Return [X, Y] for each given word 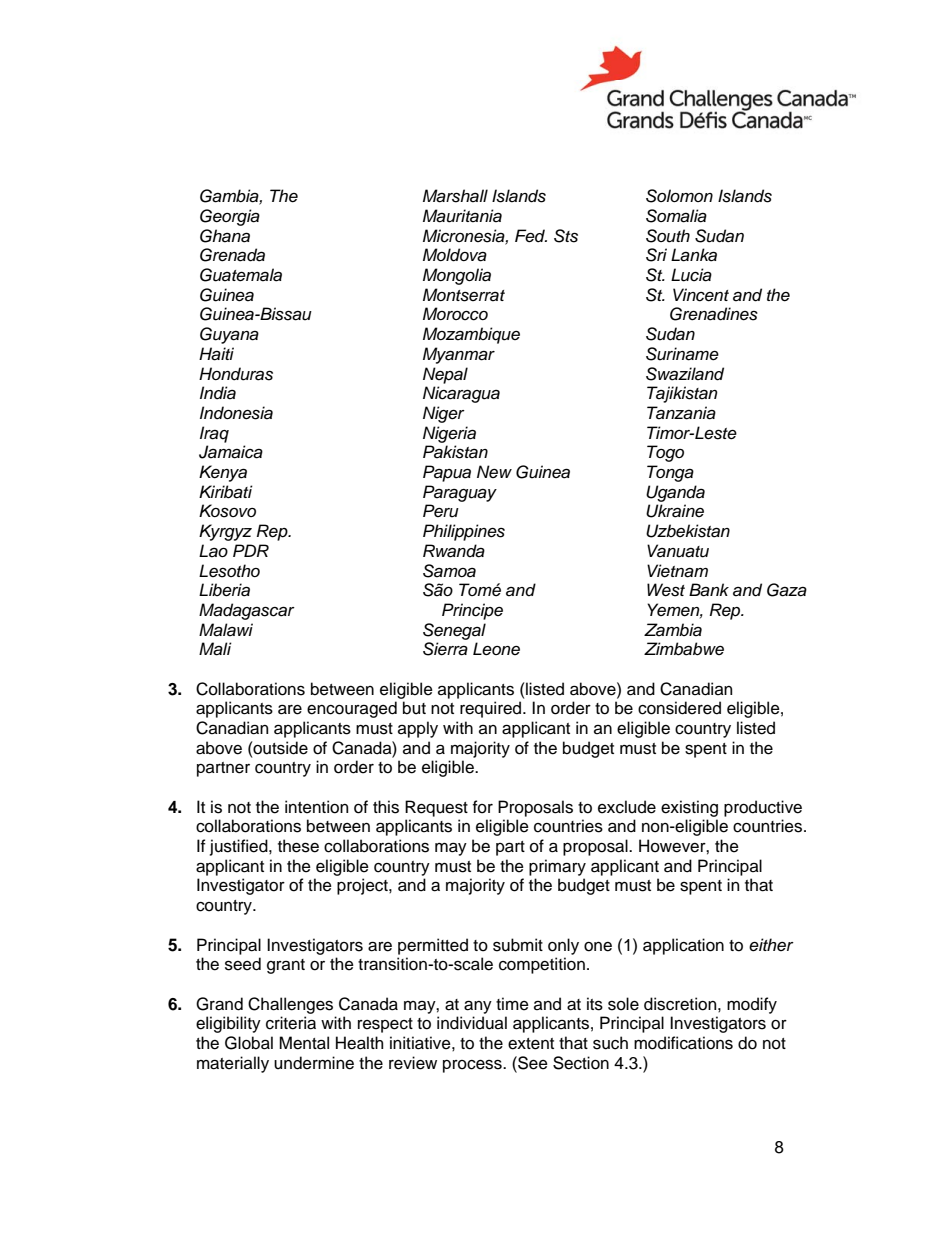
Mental [304, 1043]
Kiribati [226, 492]
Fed [531, 236]
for [483, 807]
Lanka [694, 255]
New [494, 471]
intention [316, 807]
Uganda [675, 493]
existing [689, 808]
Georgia [230, 217]
